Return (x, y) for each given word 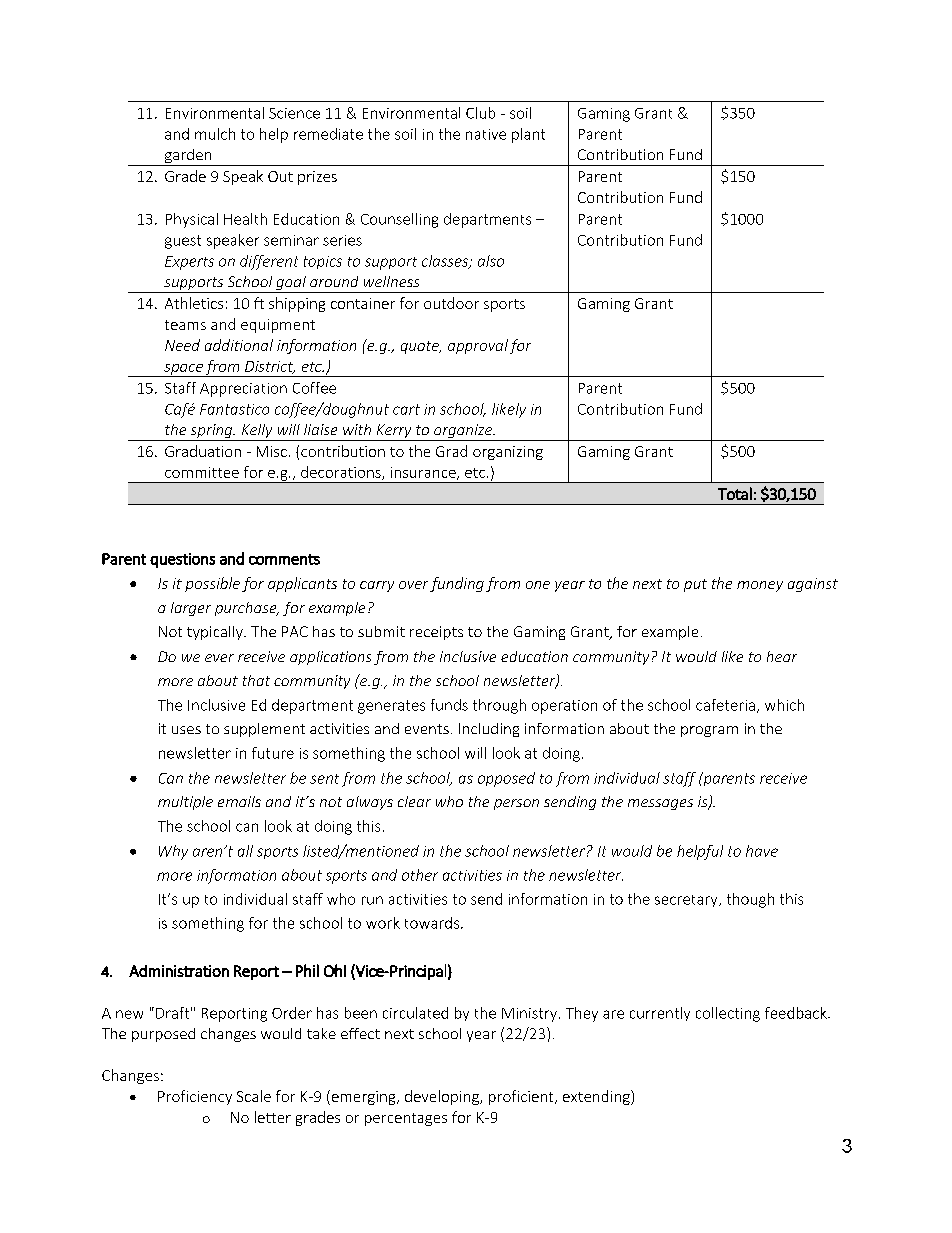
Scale (254, 1096)
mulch (215, 134)
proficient (522, 1097)
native (486, 134)
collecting (728, 1014)
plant (528, 135)
